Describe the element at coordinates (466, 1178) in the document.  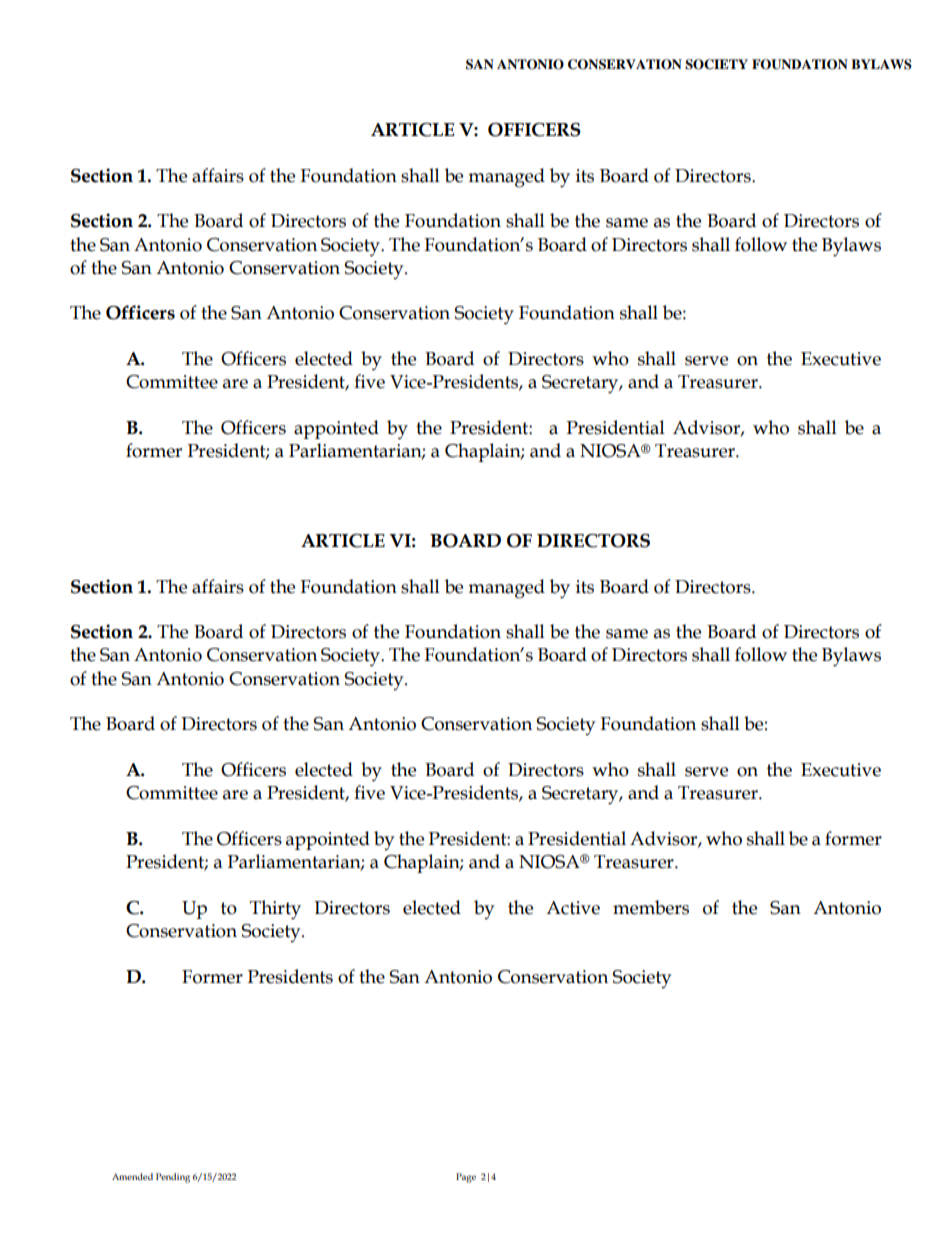
I see `Page` at that location.
